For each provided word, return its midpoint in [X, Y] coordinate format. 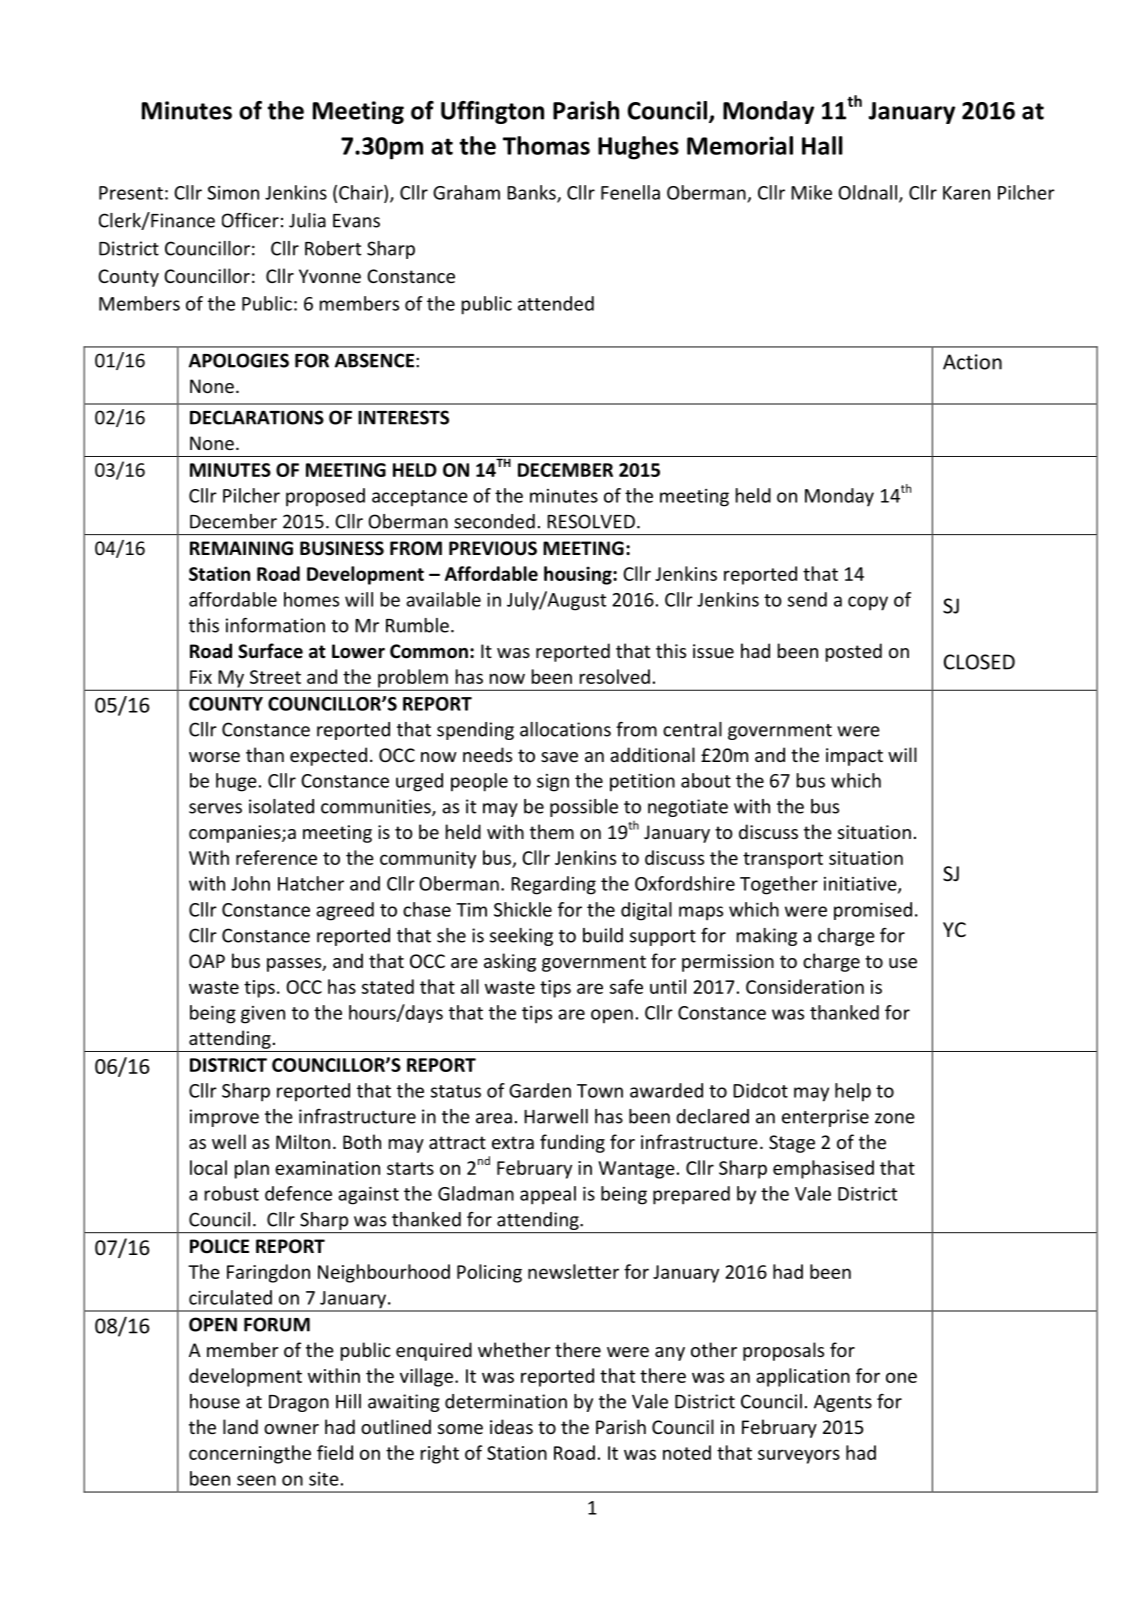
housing [579, 575]
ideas [511, 1426]
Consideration [805, 986]
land [240, 1426]
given [263, 1015]
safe [626, 986]
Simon [233, 193]
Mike [811, 192]
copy [868, 603]
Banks [532, 193]
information [275, 625]
